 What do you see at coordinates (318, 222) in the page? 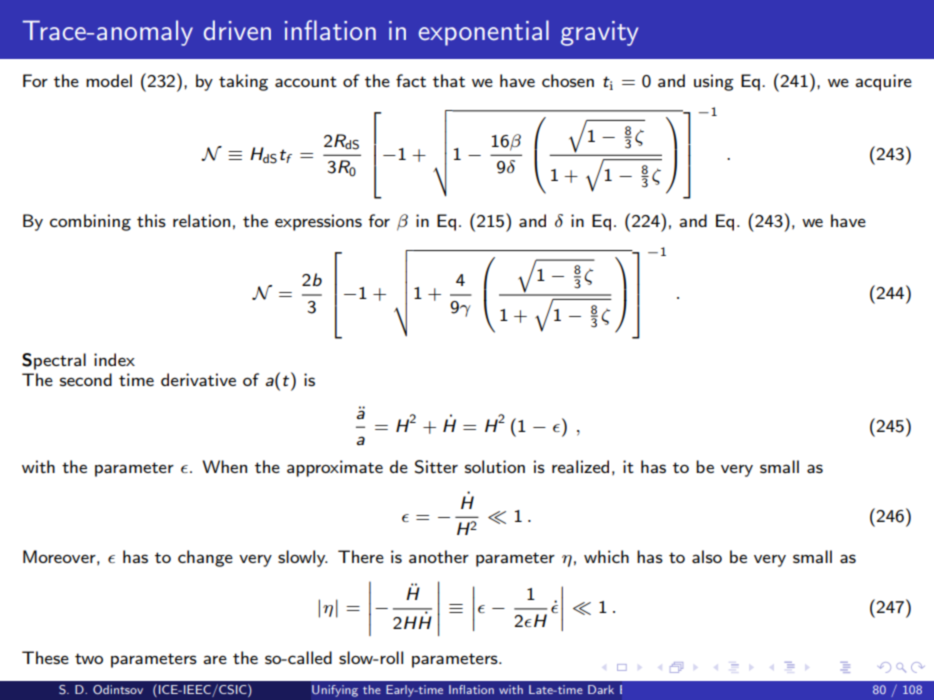
I see `expressions` at bounding box center [318, 222].
